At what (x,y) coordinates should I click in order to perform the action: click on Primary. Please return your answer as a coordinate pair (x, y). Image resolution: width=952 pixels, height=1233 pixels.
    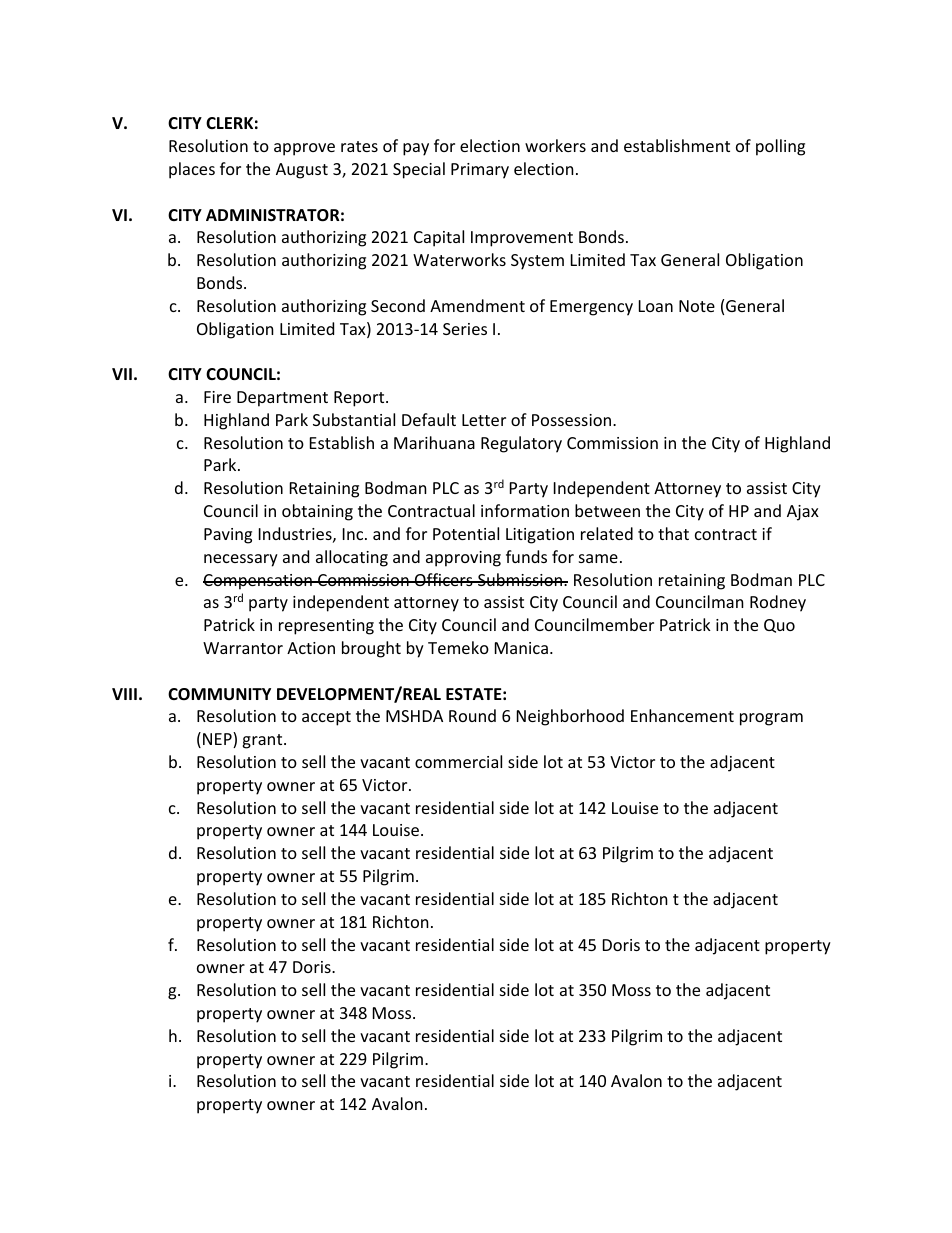
    Looking at the image, I should click on (480, 171).
